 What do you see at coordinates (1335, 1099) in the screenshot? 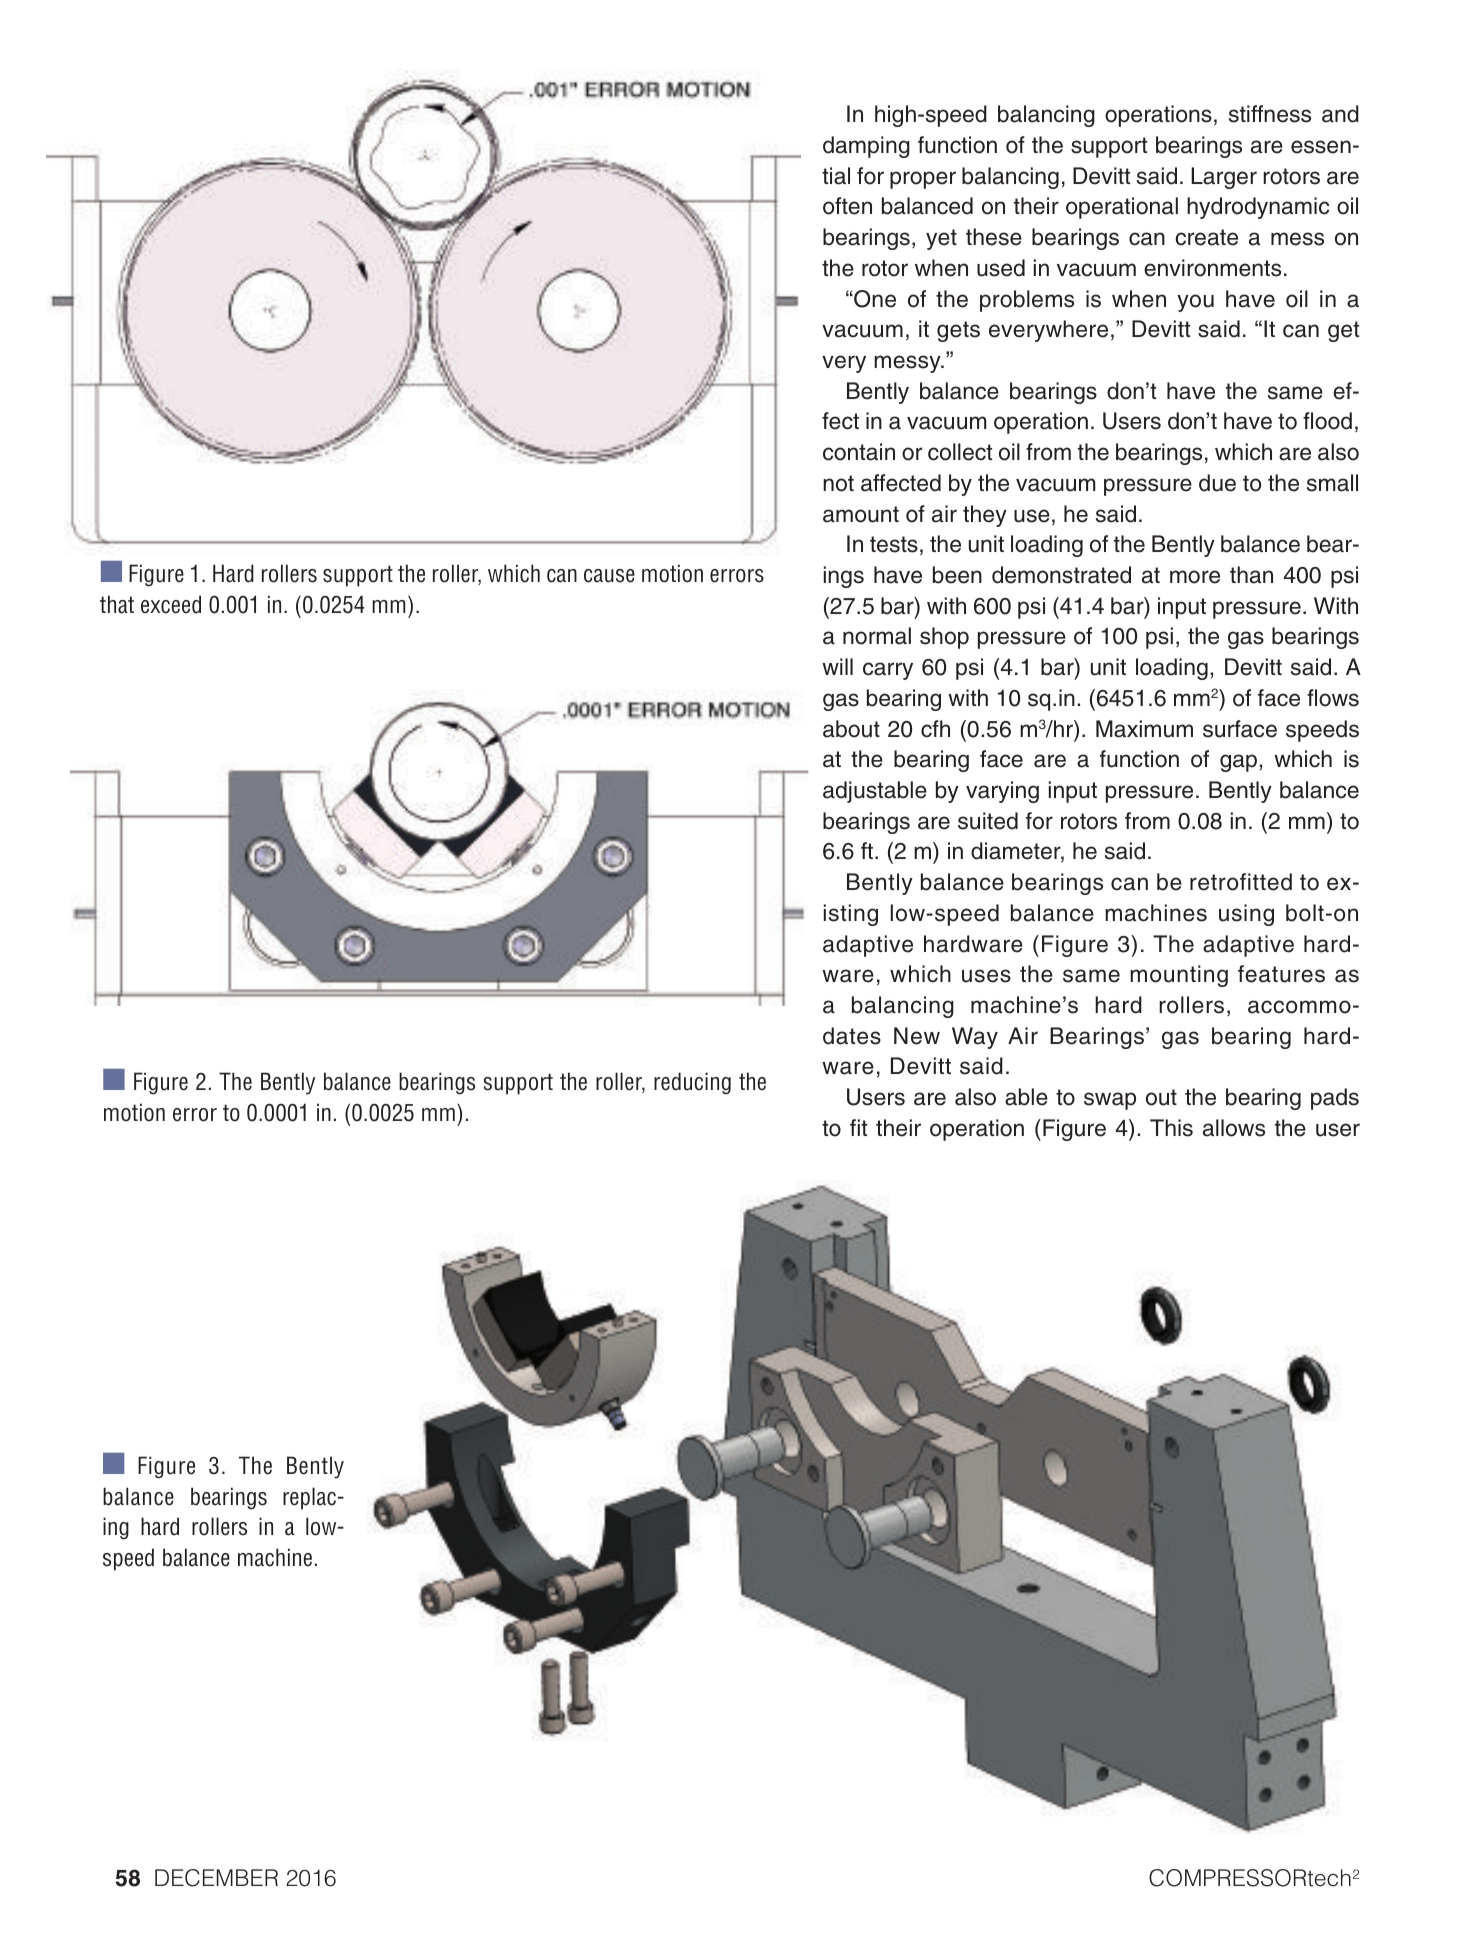
I see `pads` at bounding box center [1335, 1099].
